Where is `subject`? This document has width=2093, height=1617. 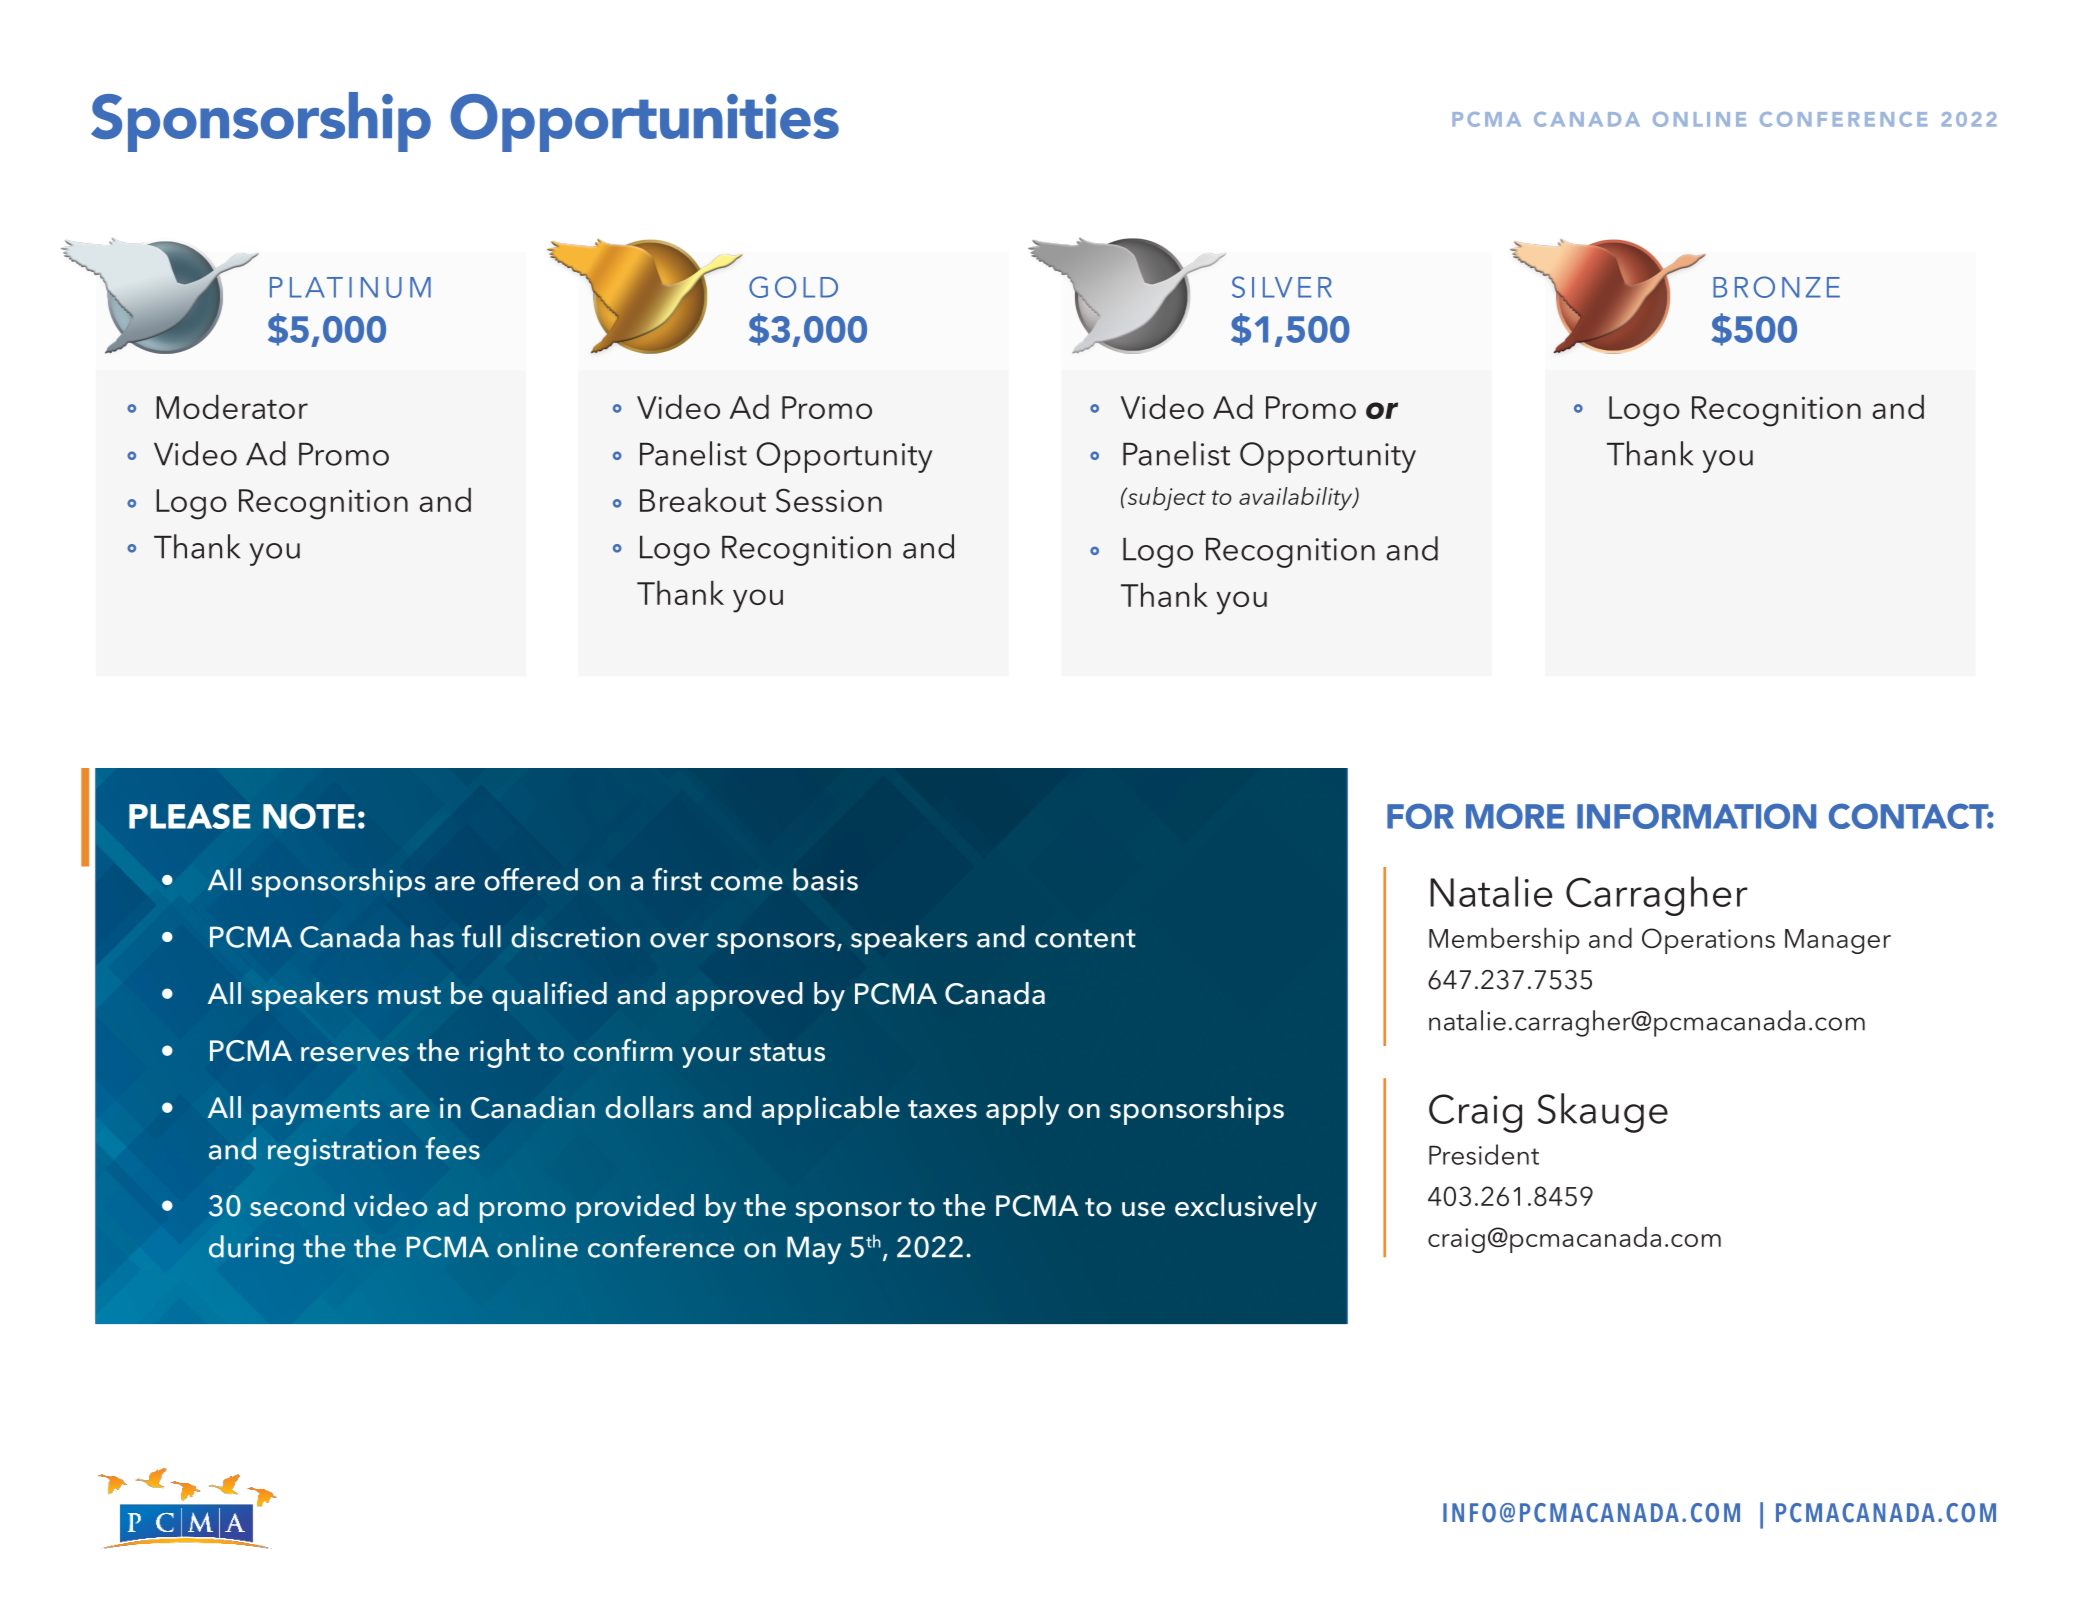 subject is located at coordinates (1165, 499).
